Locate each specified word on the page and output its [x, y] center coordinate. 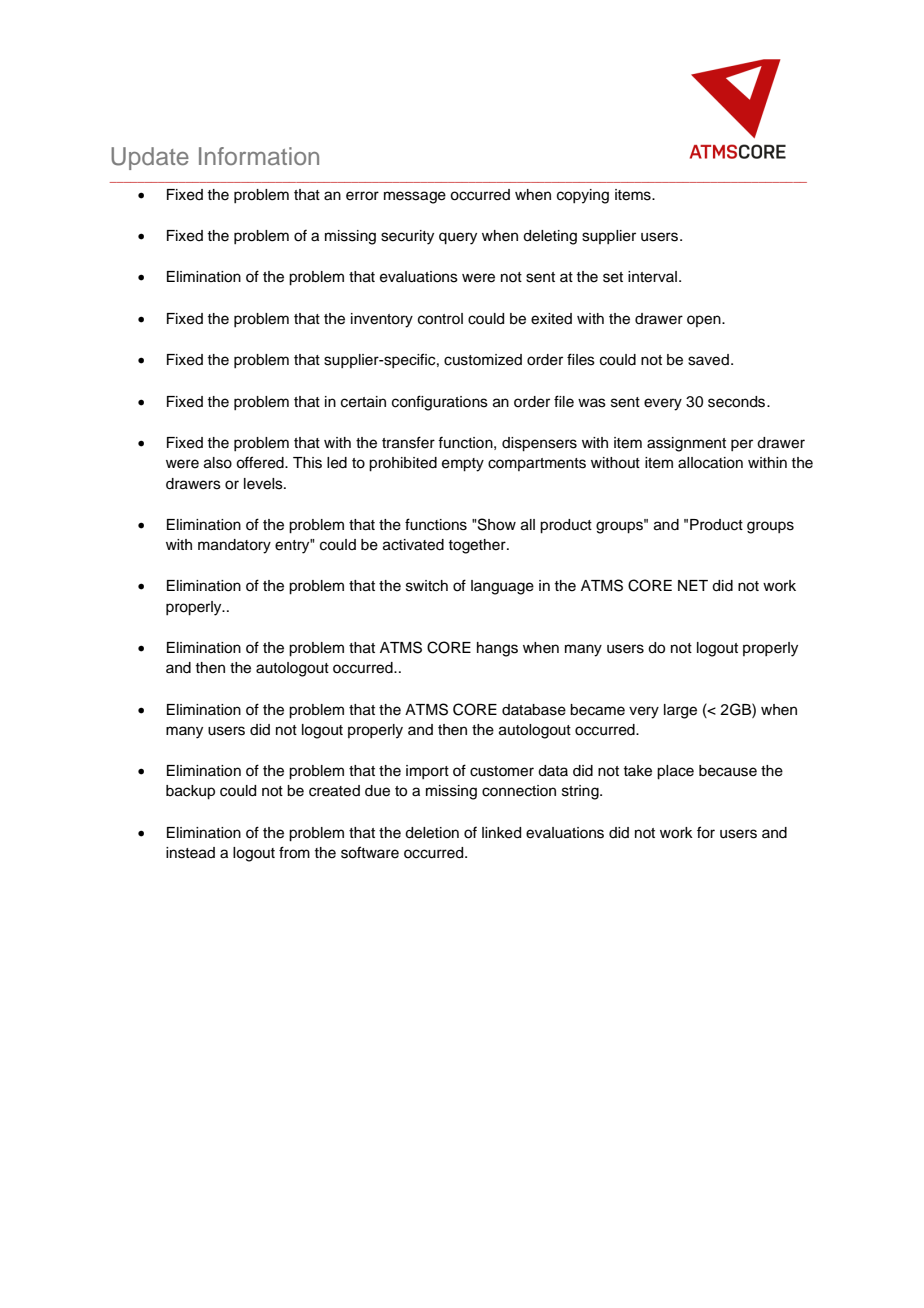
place [675, 772]
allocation [710, 463]
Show [496, 524]
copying [583, 196]
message [415, 197]
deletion [432, 833]
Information [259, 156]
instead [190, 853]
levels [264, 484]
